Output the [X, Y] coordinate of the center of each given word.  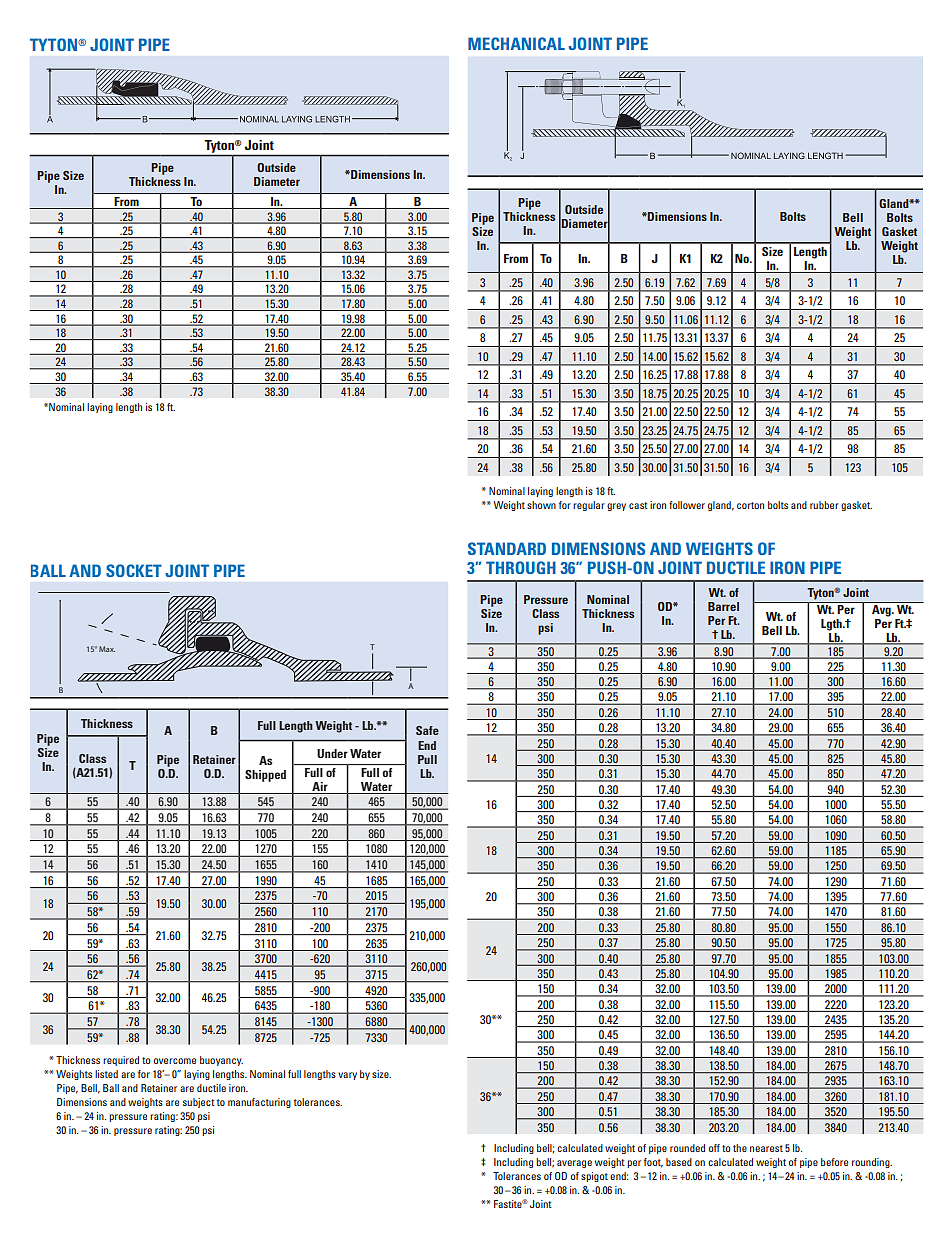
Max [107, 649]
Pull [427, 759]
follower [687, 505]
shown [541, 505]
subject [199, 1103]
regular [589, 506]
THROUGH [521, 567]
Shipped [265, 776]
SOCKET [134, 570]
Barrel [723, 606]
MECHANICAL [516, 43]
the [740, 1148]
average [574, 1164]
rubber [824, 505]
